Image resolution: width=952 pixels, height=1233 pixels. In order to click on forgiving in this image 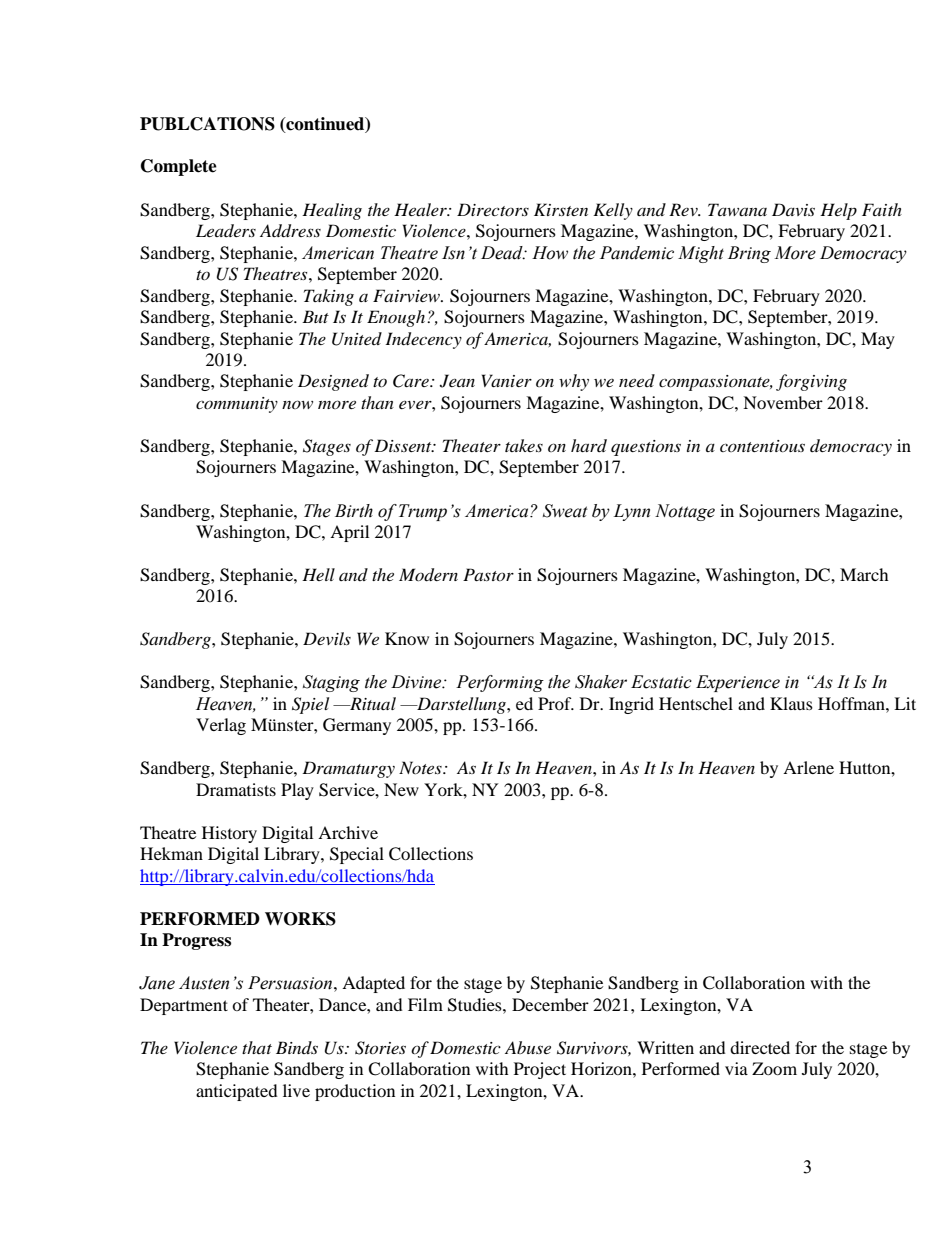, I will do `click(811, 382)`.
